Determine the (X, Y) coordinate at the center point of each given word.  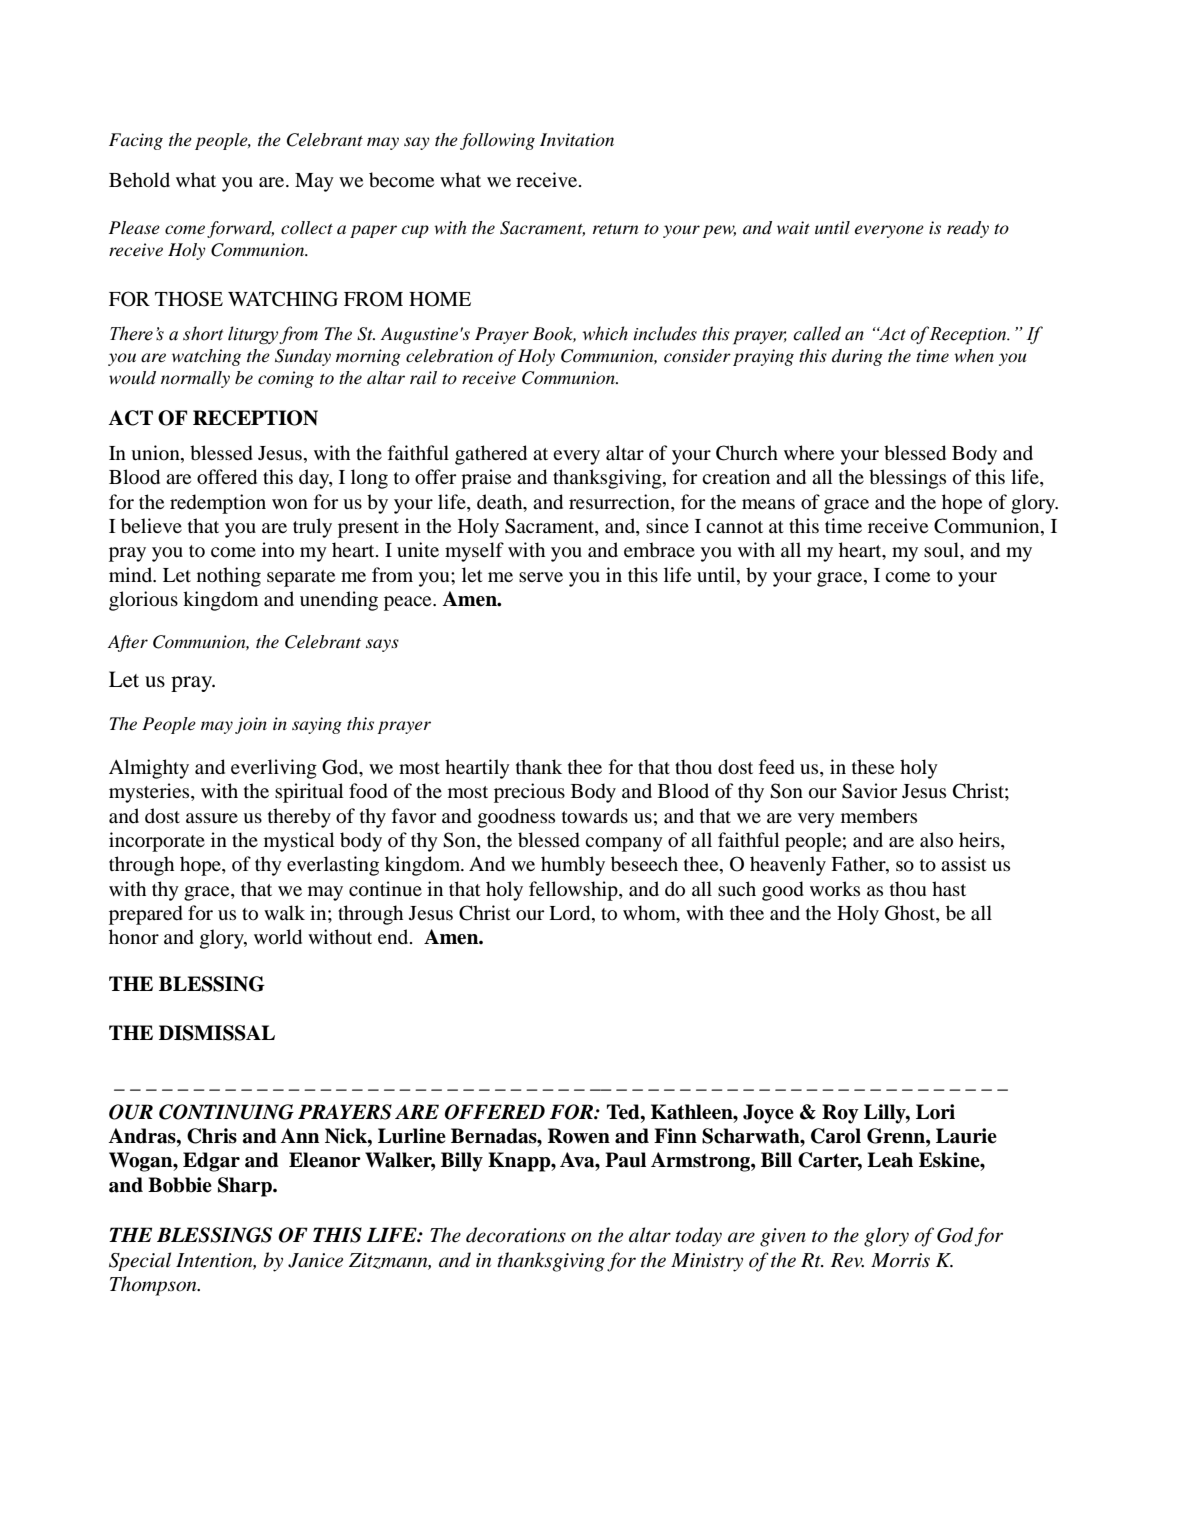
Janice (315, 1260)
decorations (516, 1235)
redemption (218, 504)
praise (486, 479)
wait (793, 227)
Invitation (577, 139)
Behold (139, 180)
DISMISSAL (217, 1033)
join (251, 725)
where (809, 452)
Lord (571, 914)
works (835, 888)
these (873, 766)
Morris (900, 1260)
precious (529, 793)
